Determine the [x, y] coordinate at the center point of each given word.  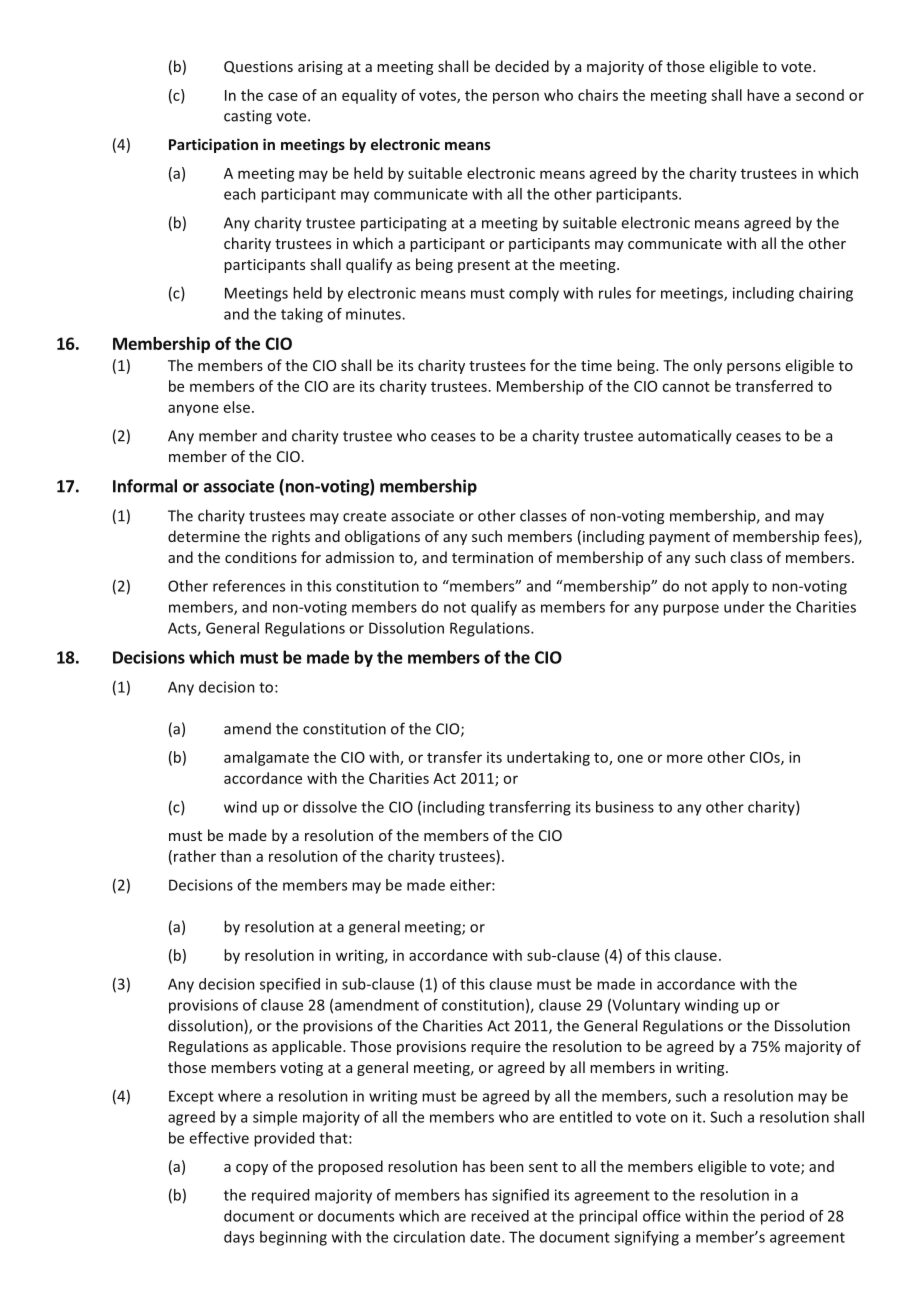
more [685, 758]
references [249, 586]
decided [522, 66]
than [235, 856]
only [708, 366]
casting [248, 117]
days [239, 1238]
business [625, 807]
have [763, 95]
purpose [691, 610]
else [237, 407]
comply [534, 294]
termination [492, 557]
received [500, 1216]
